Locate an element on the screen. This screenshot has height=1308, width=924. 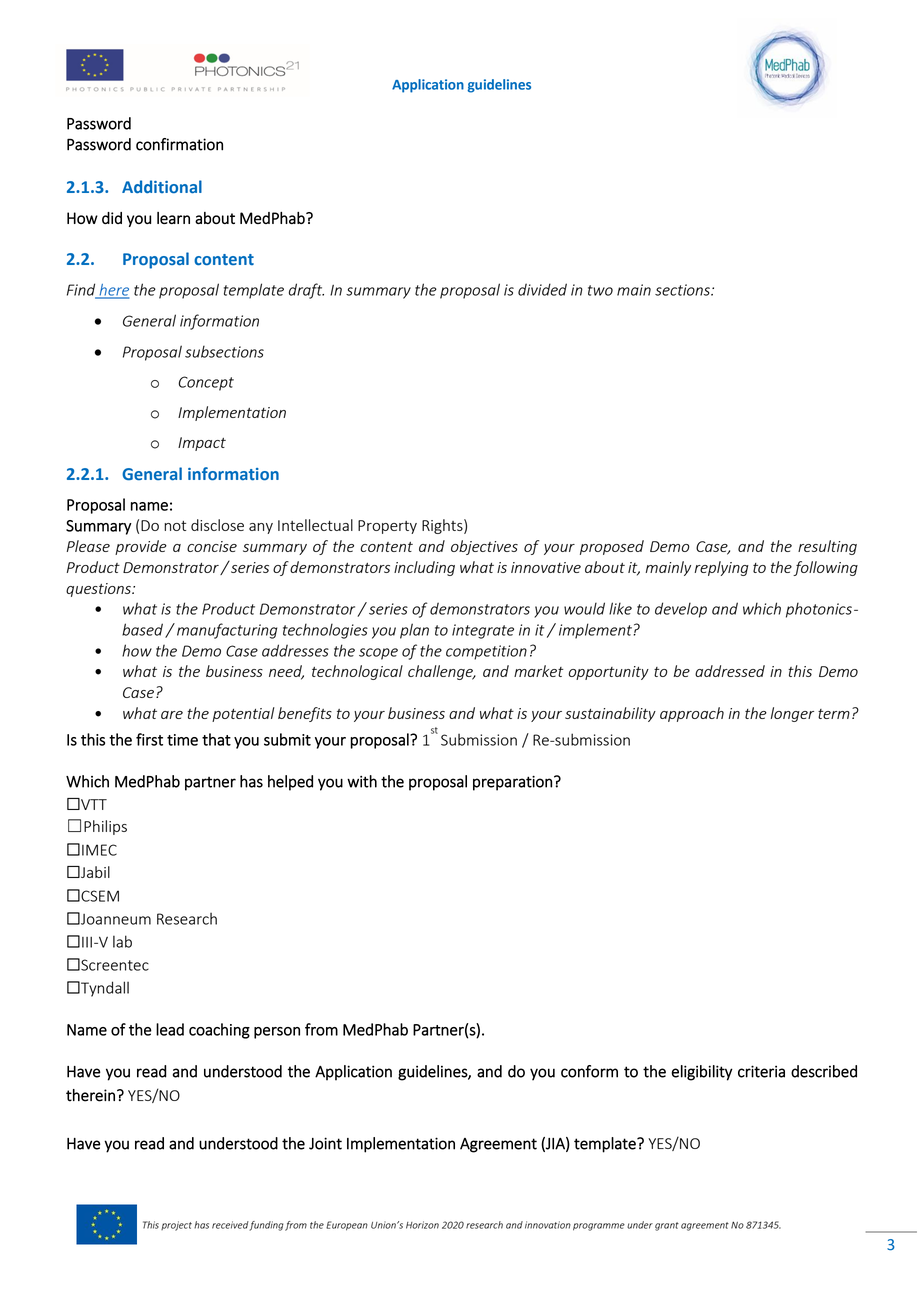
Philips is located at coordinates (105, 827).
